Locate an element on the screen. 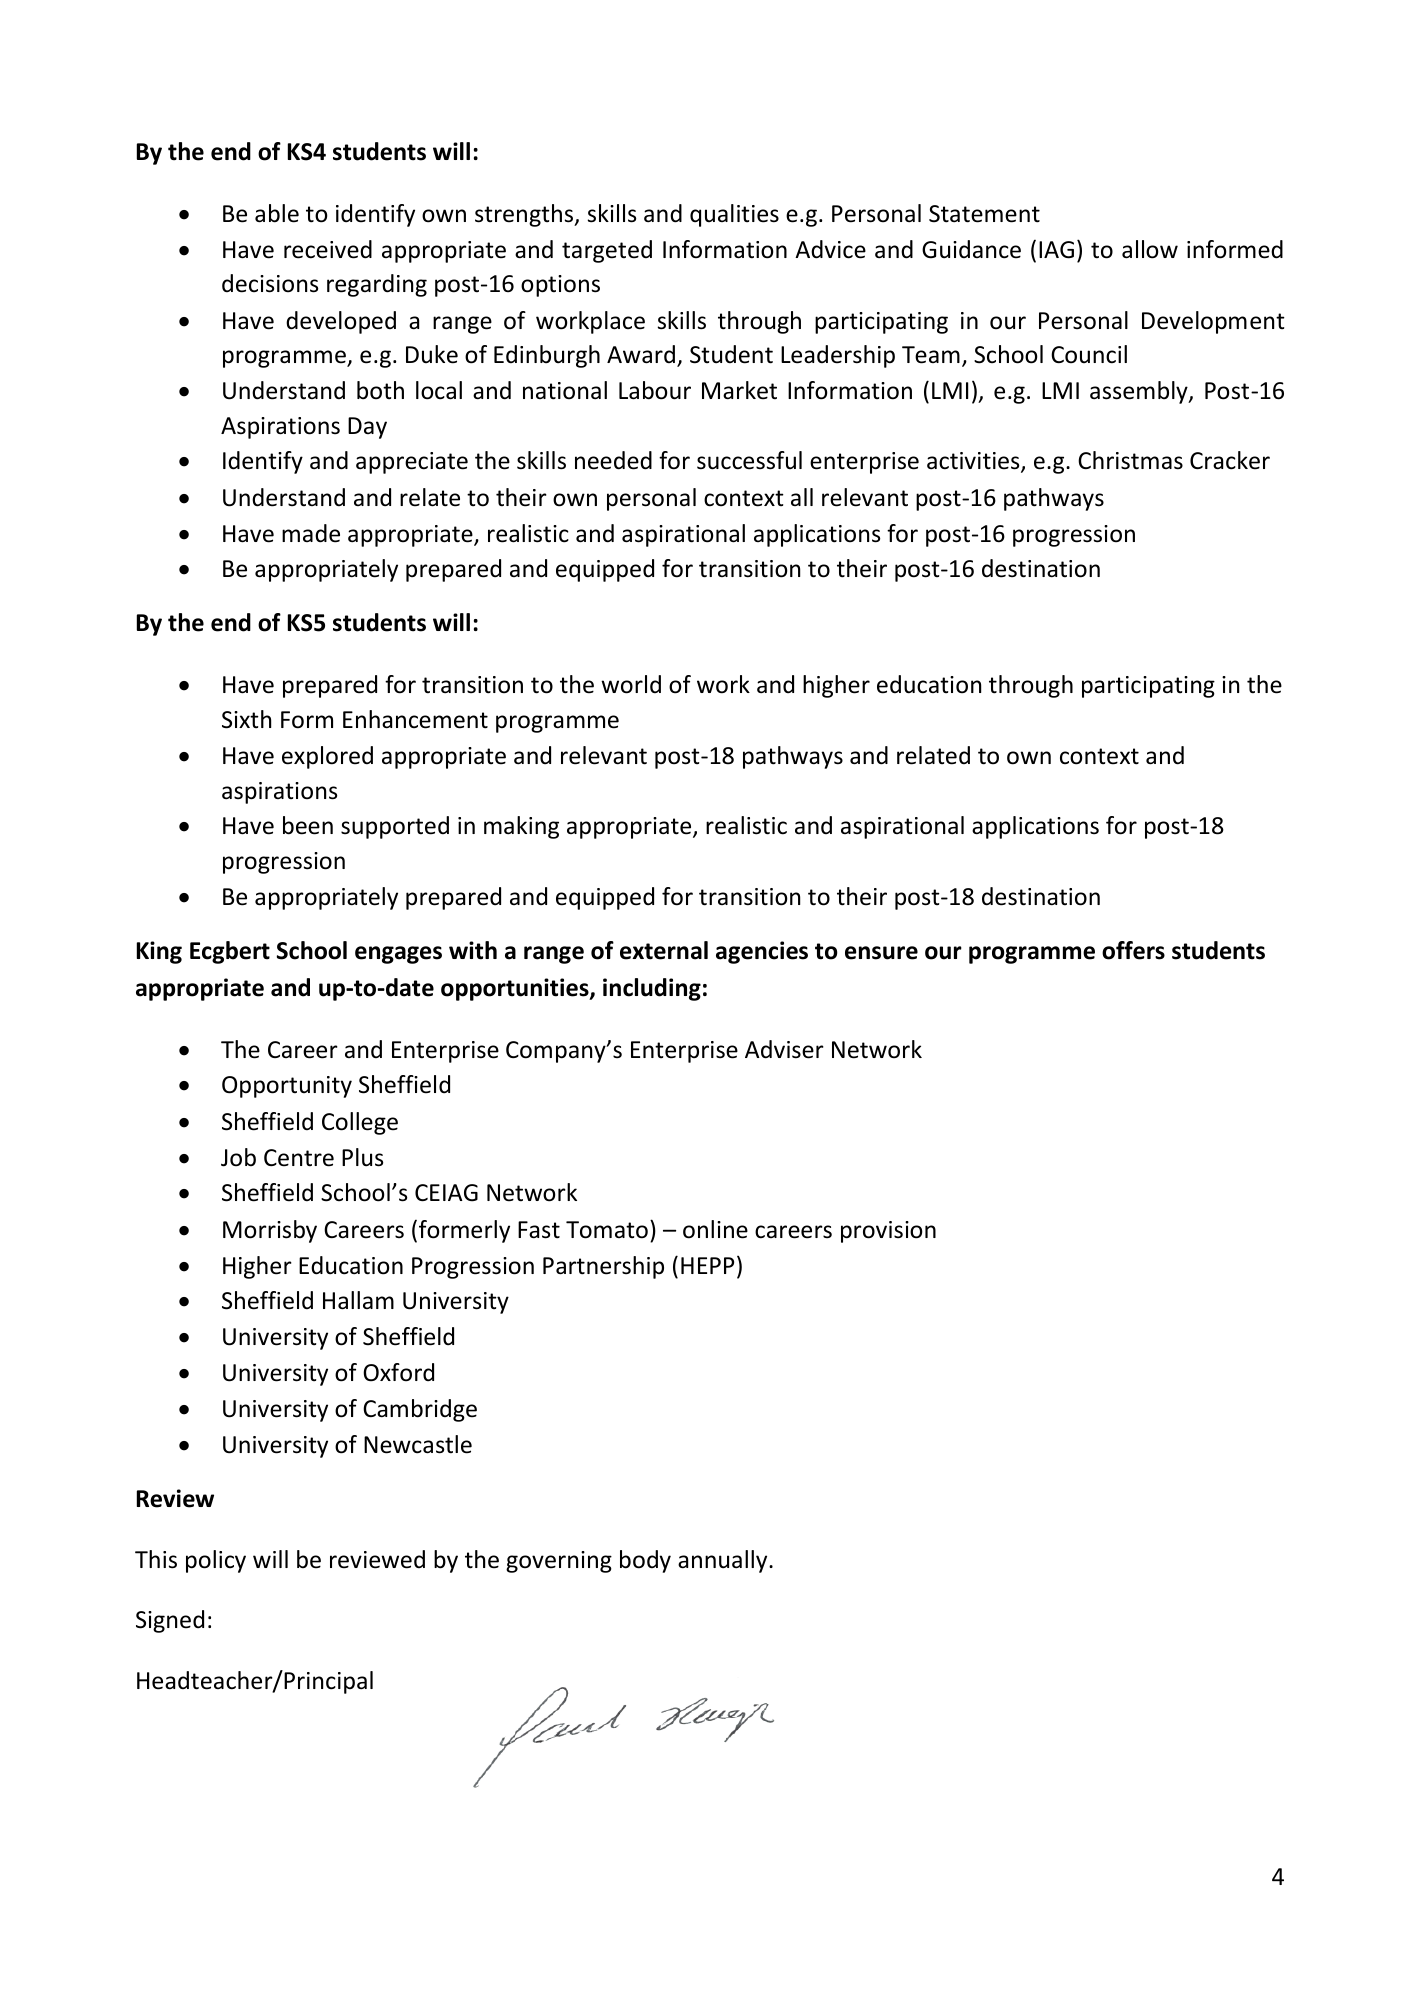  Christmas is located at coordinates (1130, 460).
